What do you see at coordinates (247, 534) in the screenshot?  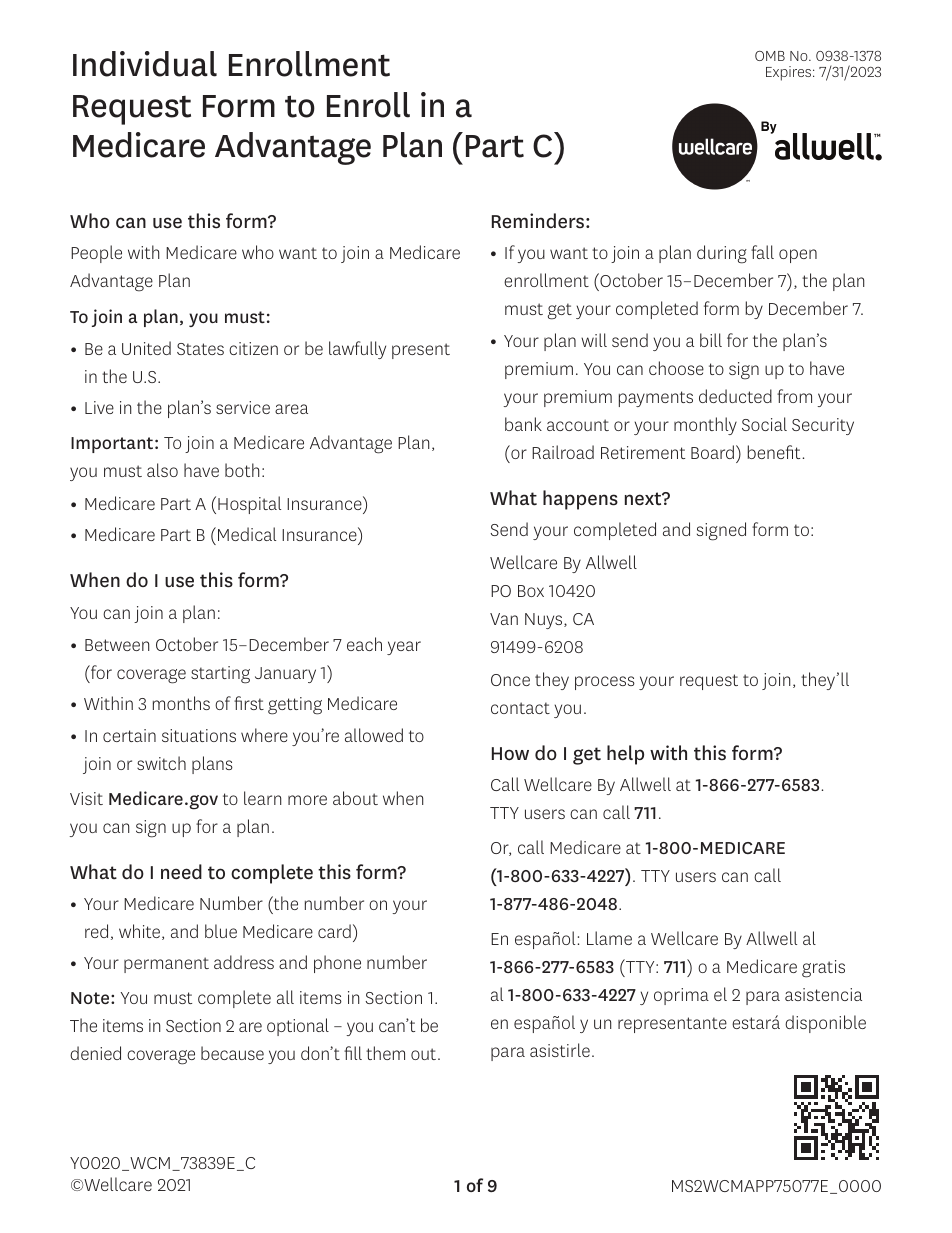 I see `Medical` at bounding box center [247, 534].
